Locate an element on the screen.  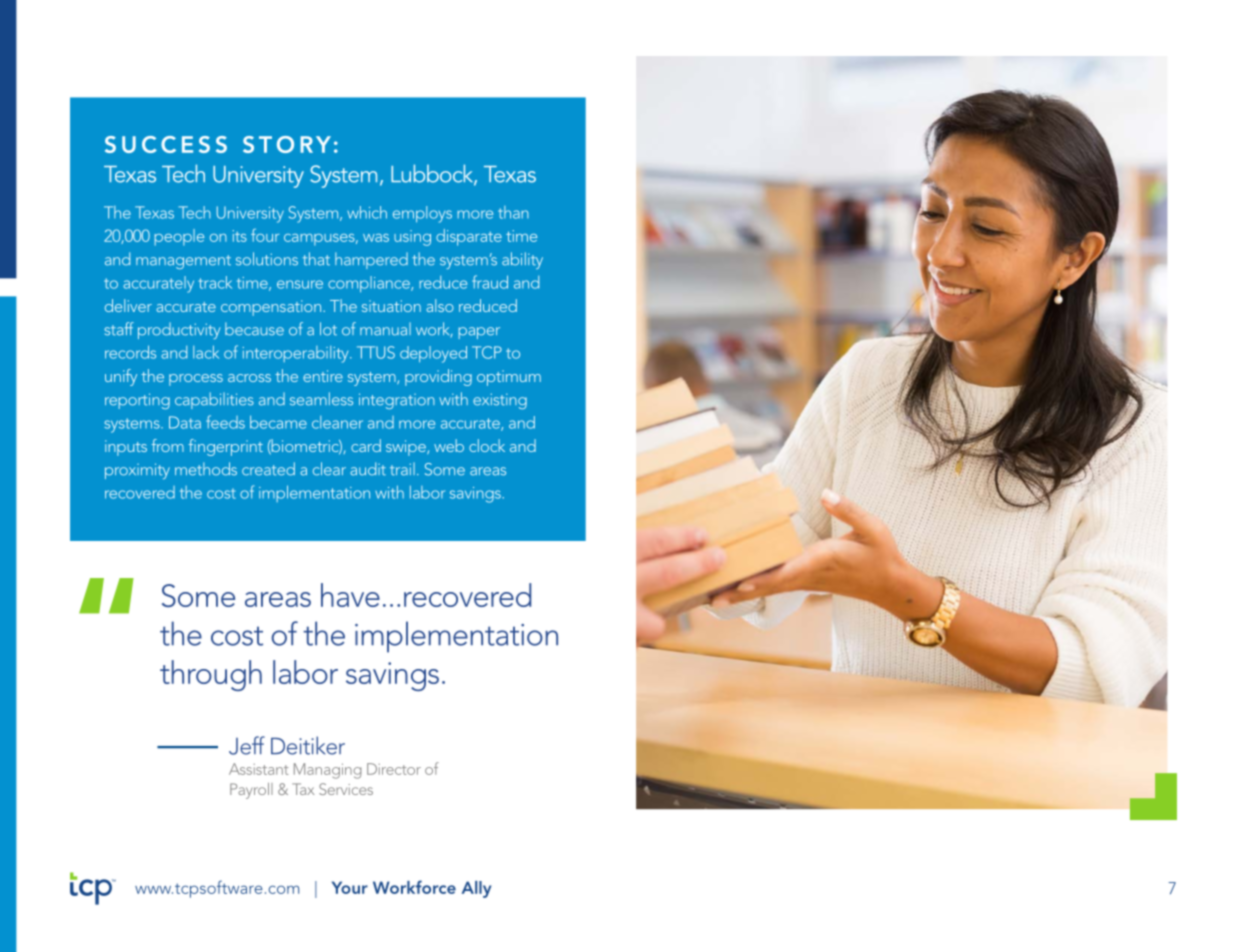
clear is located at coordinates (329, 469).
